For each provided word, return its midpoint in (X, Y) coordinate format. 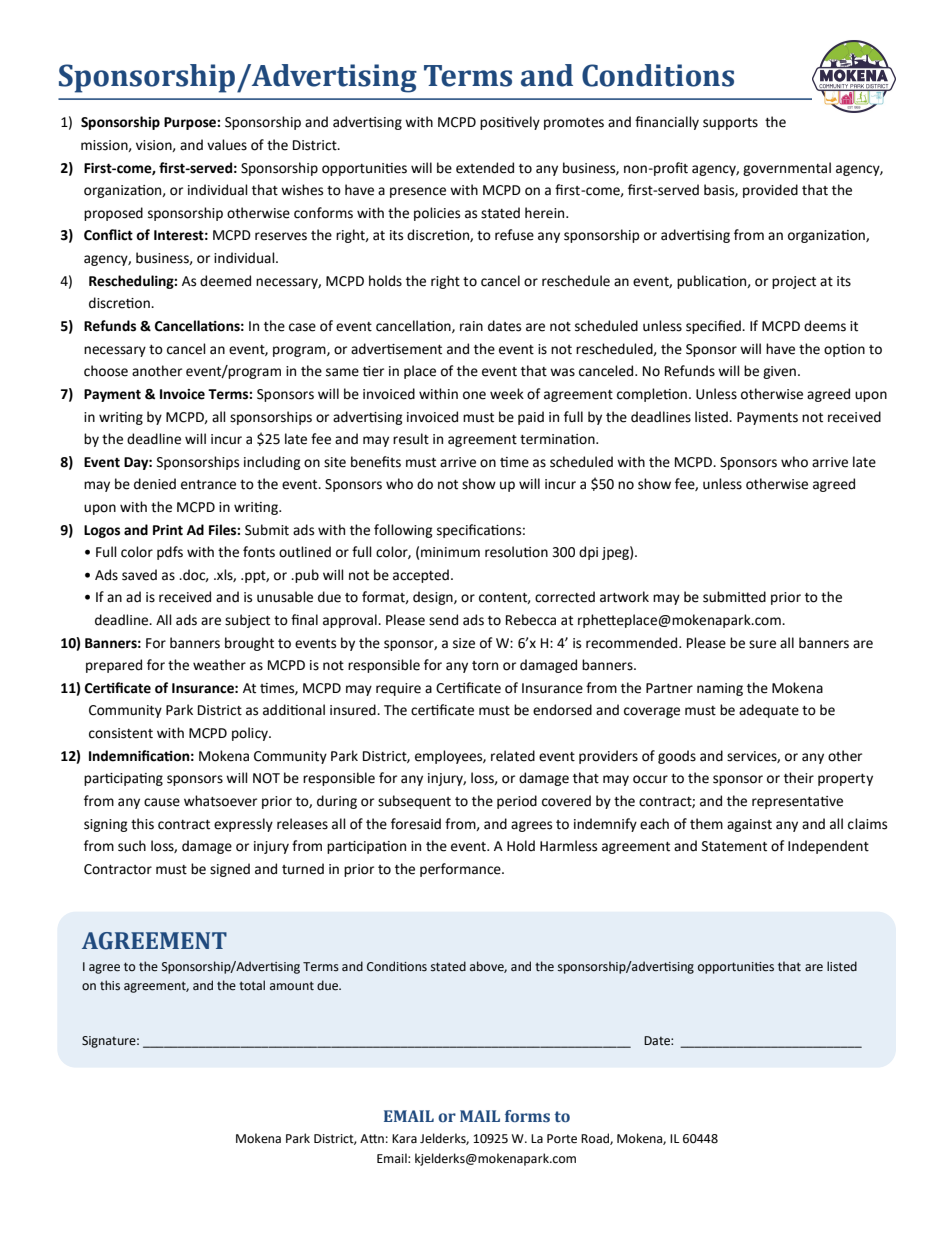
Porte (562, 1139)
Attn (372, 1139)
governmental (787, 169)
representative (797, 802)
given (779, 372)
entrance (208, 485)
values (227, 145)
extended (485, 168)
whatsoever (220, 801)
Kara (404, 1138)
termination (558, 439)
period (517, 802)
